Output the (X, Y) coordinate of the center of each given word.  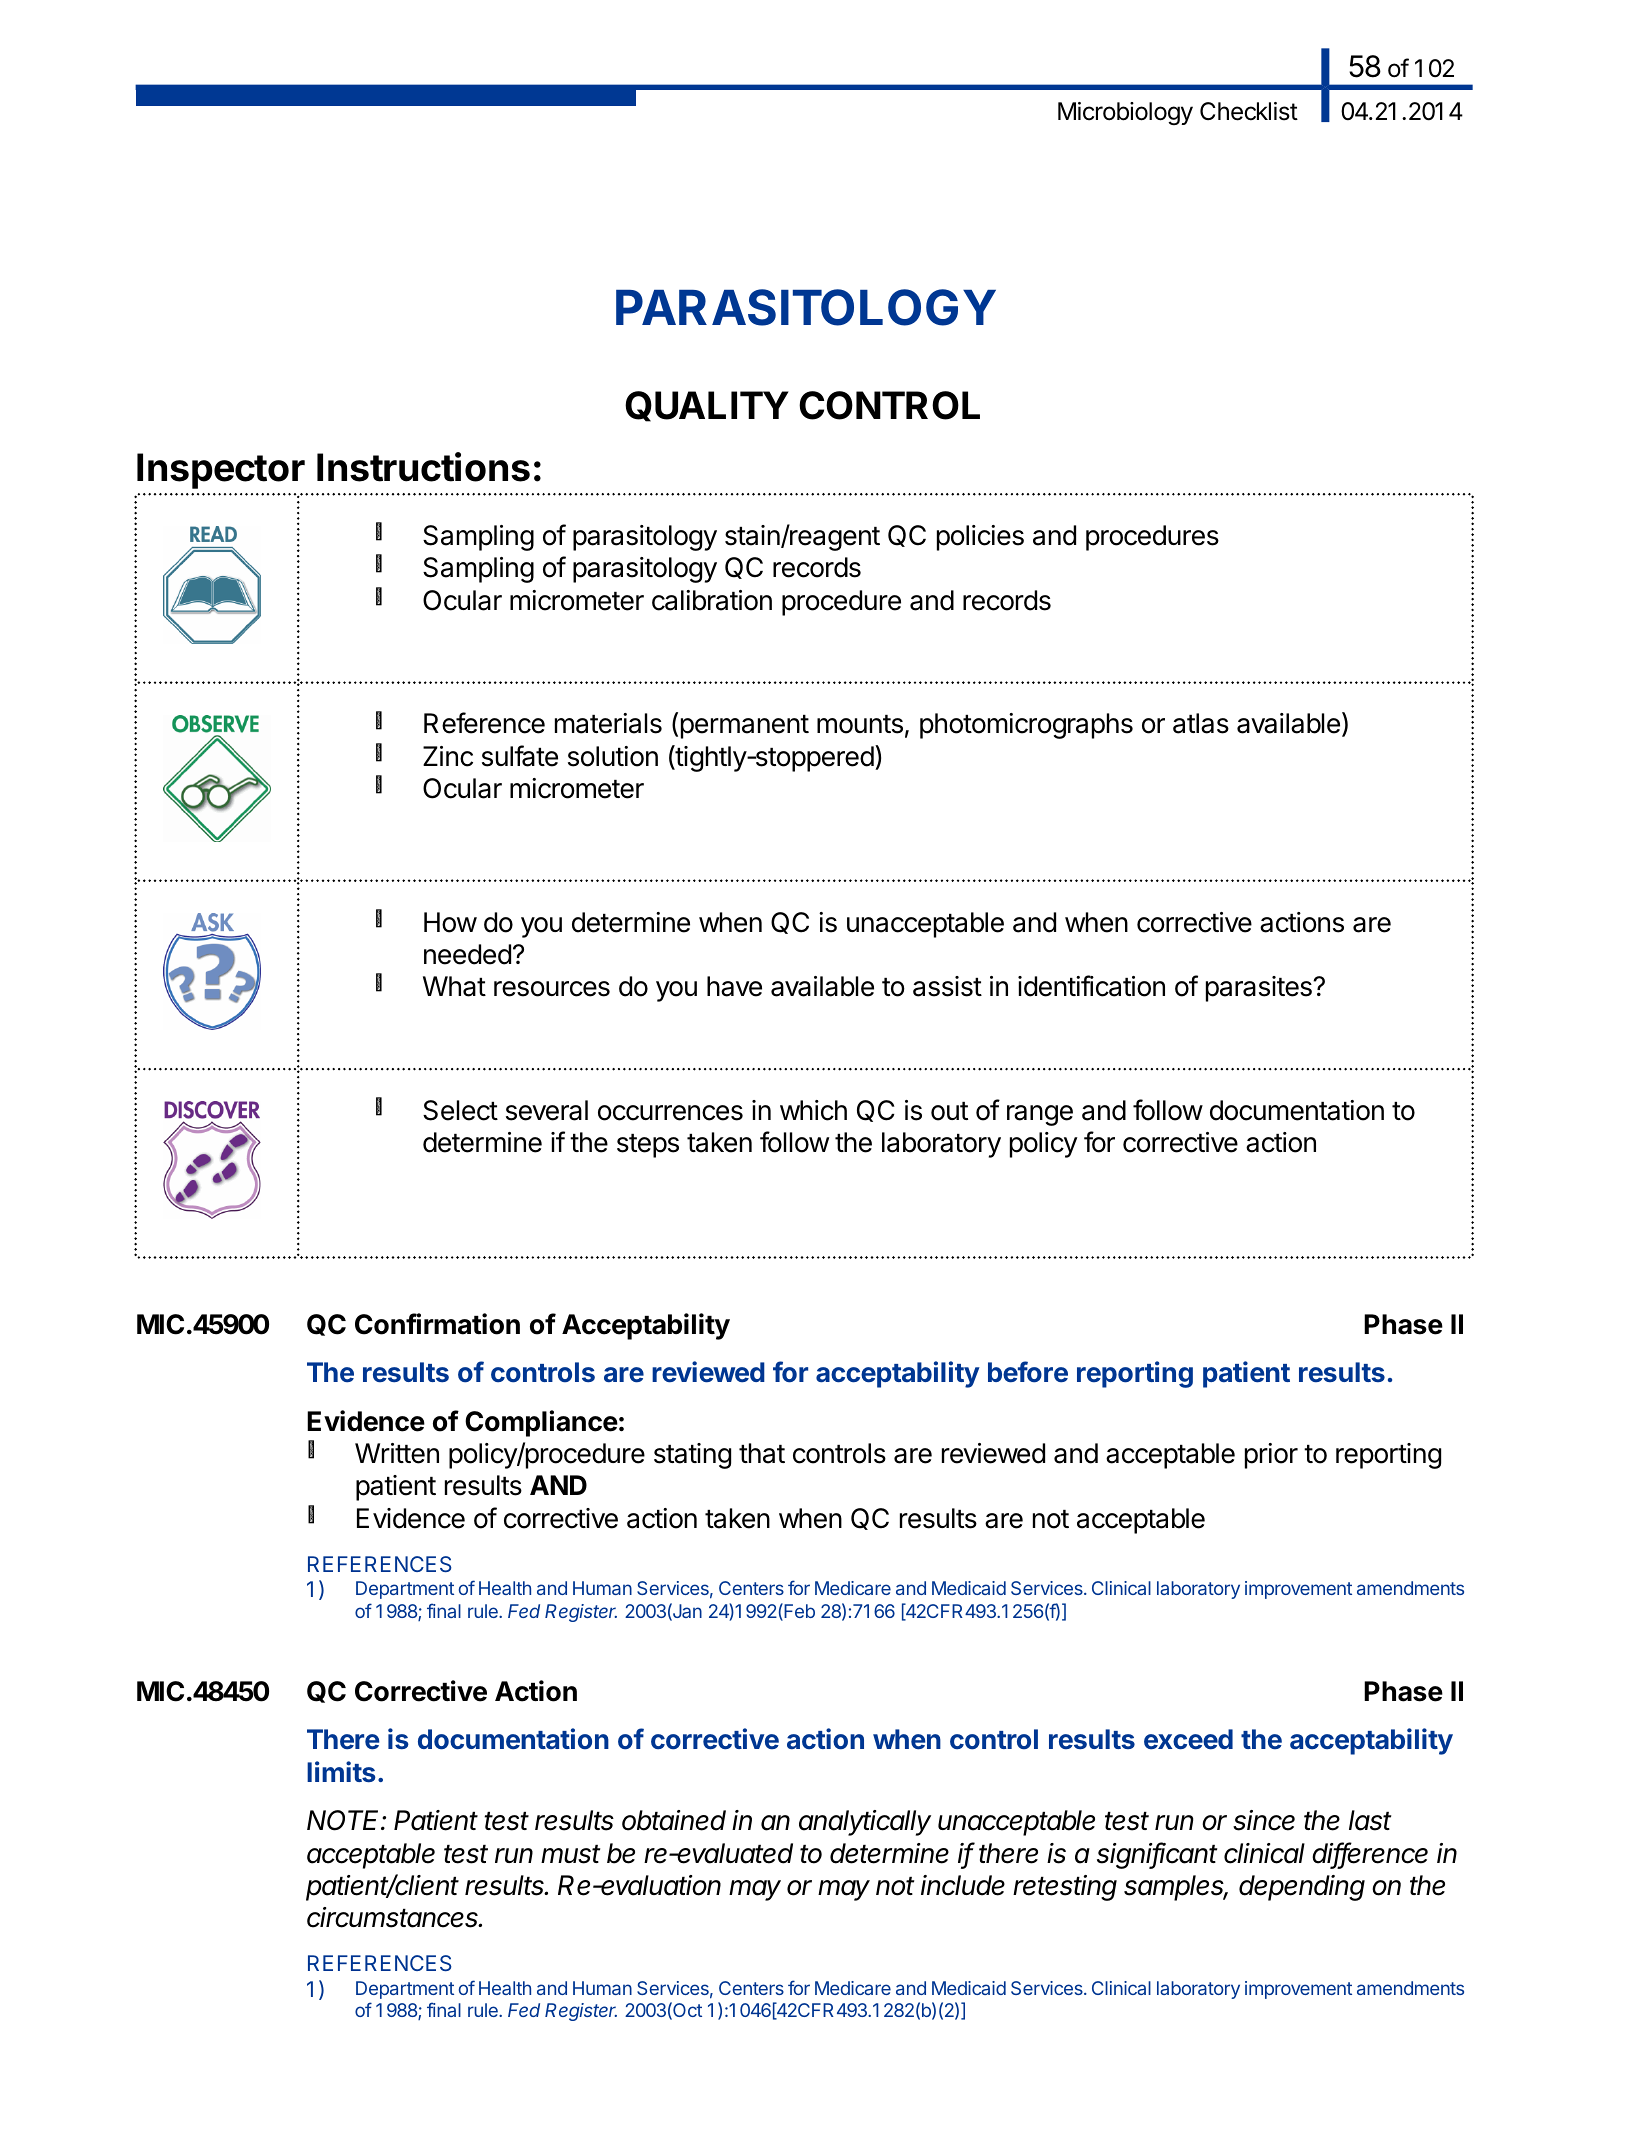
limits (341, 1772)
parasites (1260, 989)
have (734, 986)
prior (1271, 1456)
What (454, 986)
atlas (1201, 723)
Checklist (1249, 111)
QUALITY (707, 406)
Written (397, 1453)
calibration (712, 600)
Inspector (221, 471)
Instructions (423, 467)
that (762, 1453)
